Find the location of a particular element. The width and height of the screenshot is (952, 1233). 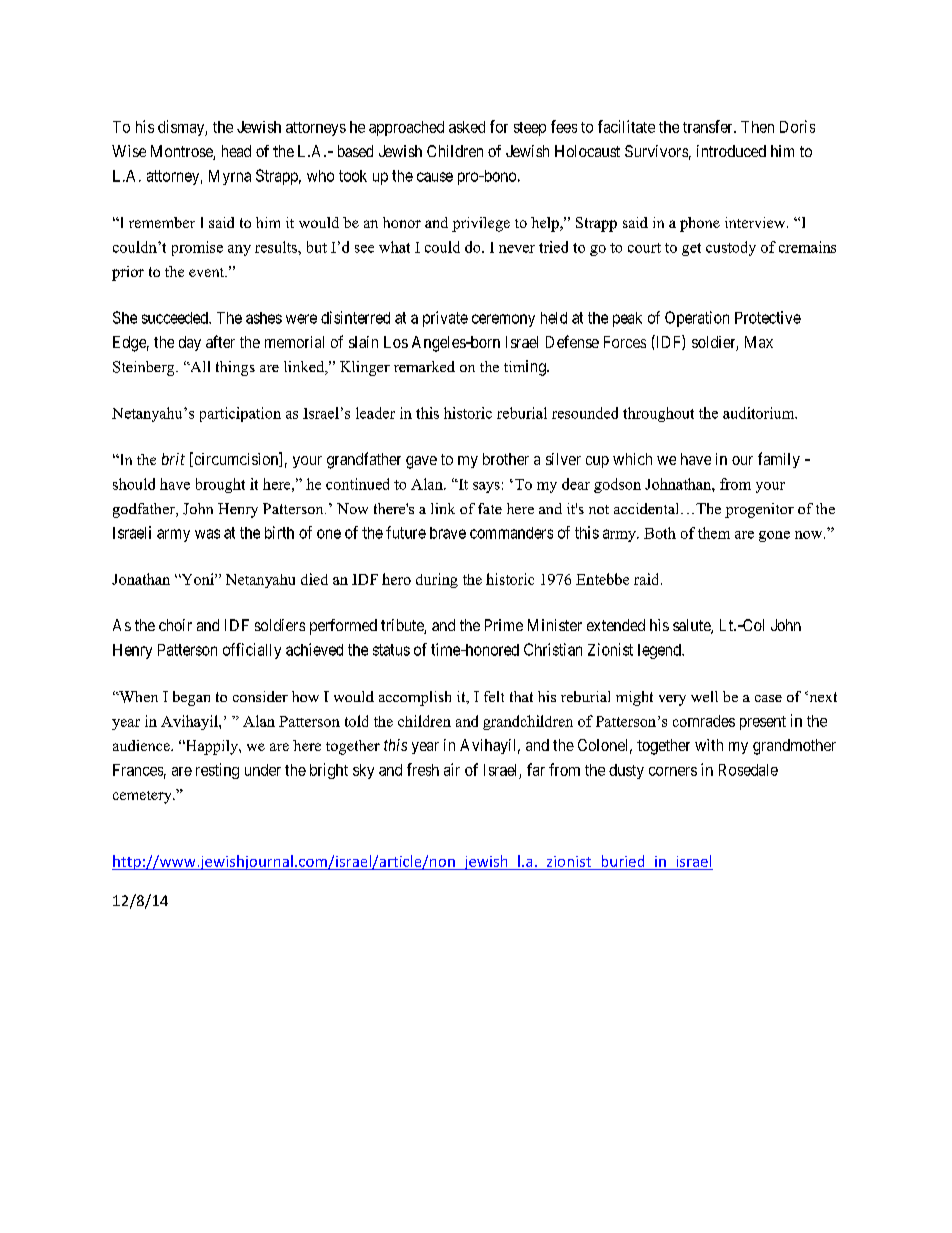

air is located at coordinates (452, 769).
